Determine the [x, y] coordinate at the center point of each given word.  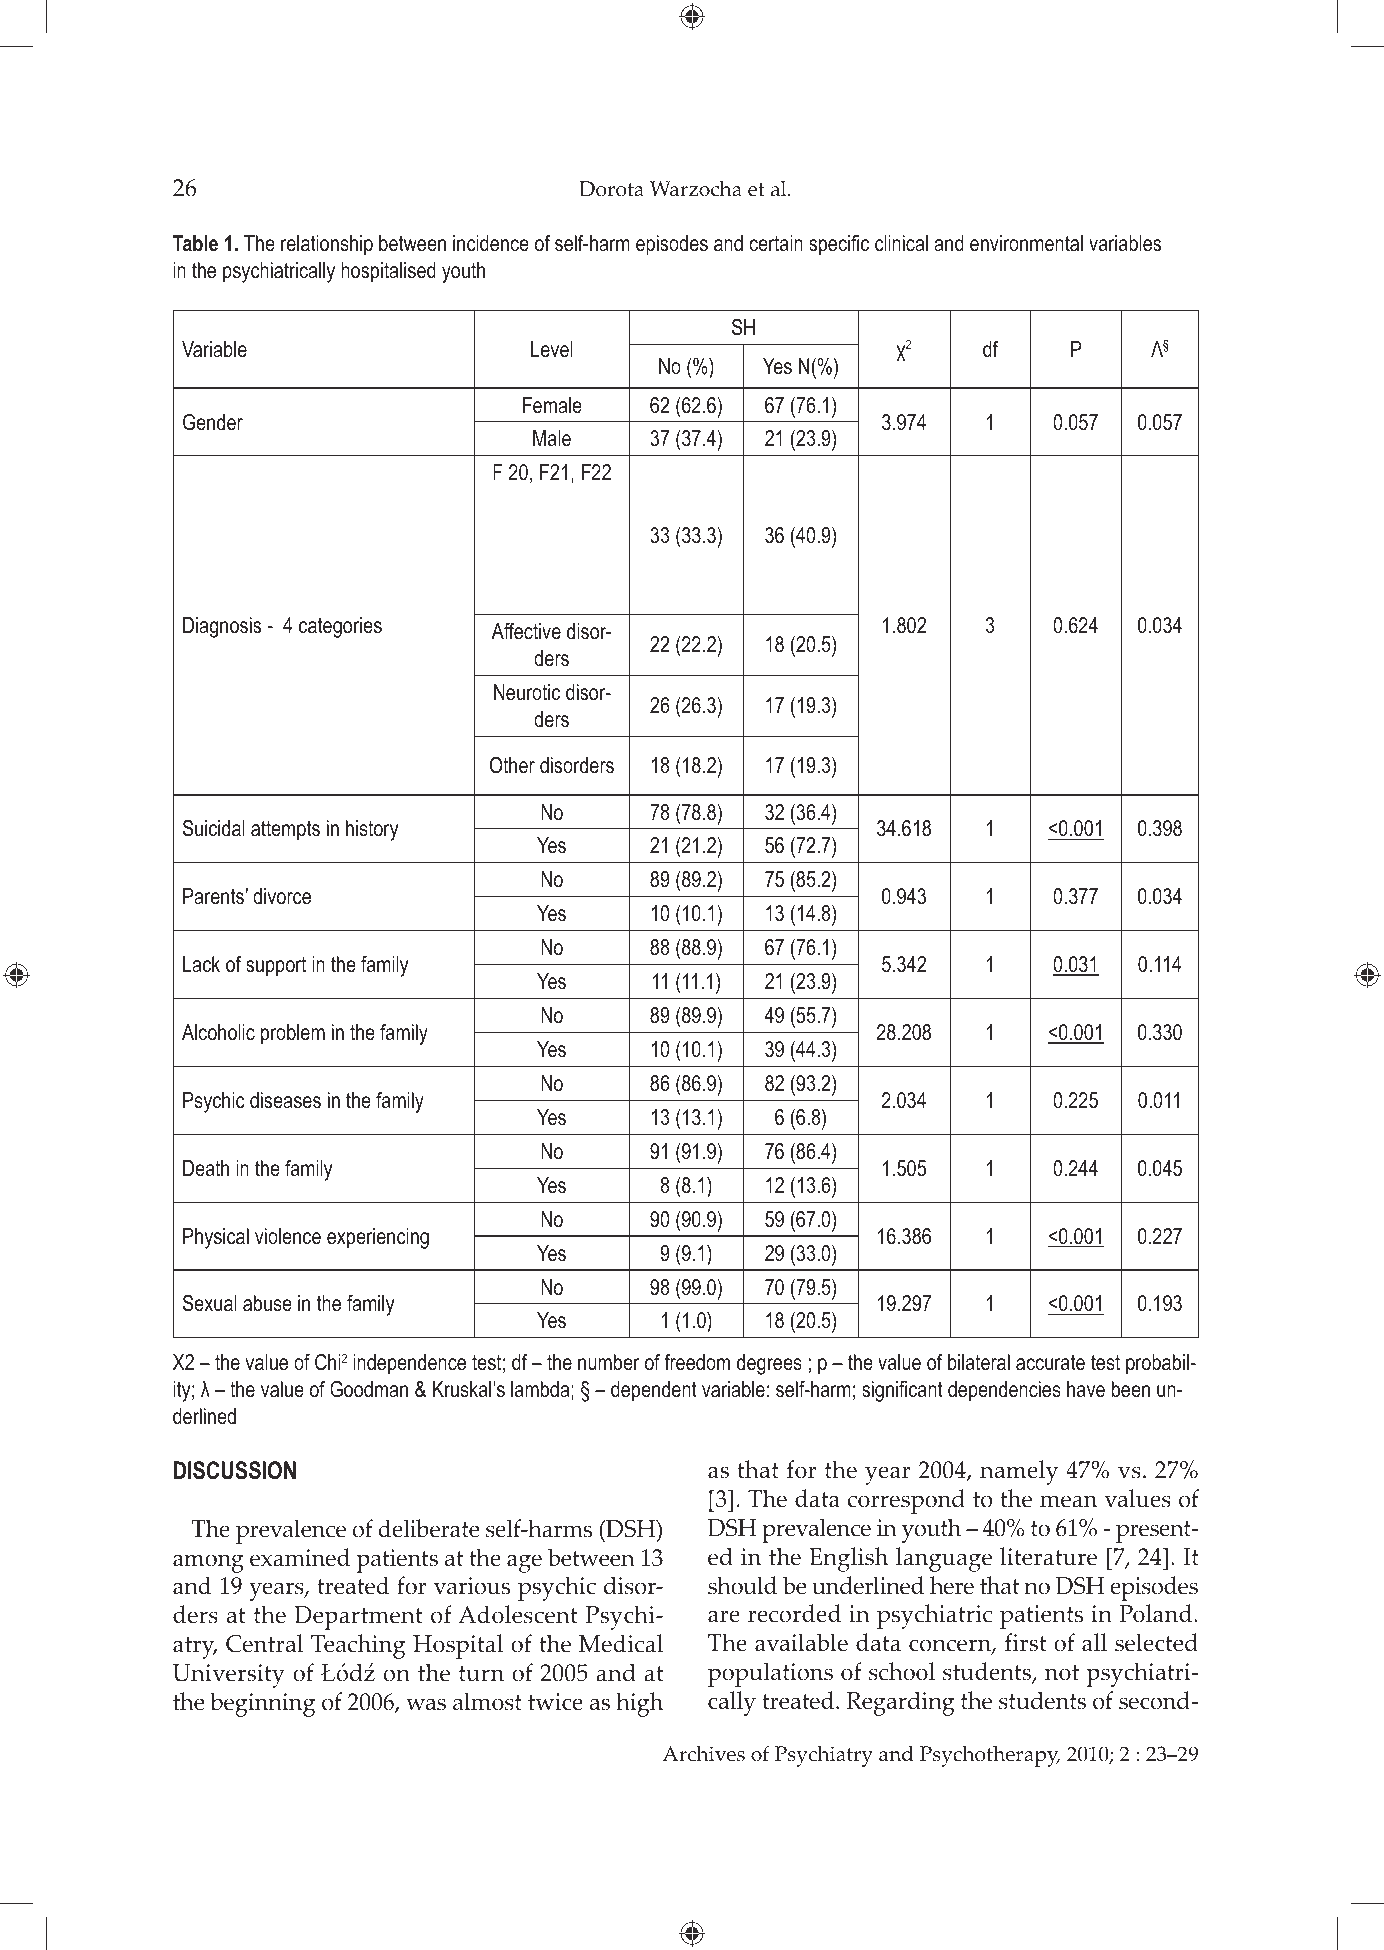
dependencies [1004, 1391]
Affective [526, 631]
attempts [285, 831]
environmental [1026, 243]
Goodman [369, 1389]
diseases [285, 1100]
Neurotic [527, 692]
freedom [697, 1362]
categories [340, 627]
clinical [901, 243]
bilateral [979, 1362]
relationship [327, 245]
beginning [262, 1704]
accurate [1050, 1363]
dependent [654, 1391]
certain [776, 243]
